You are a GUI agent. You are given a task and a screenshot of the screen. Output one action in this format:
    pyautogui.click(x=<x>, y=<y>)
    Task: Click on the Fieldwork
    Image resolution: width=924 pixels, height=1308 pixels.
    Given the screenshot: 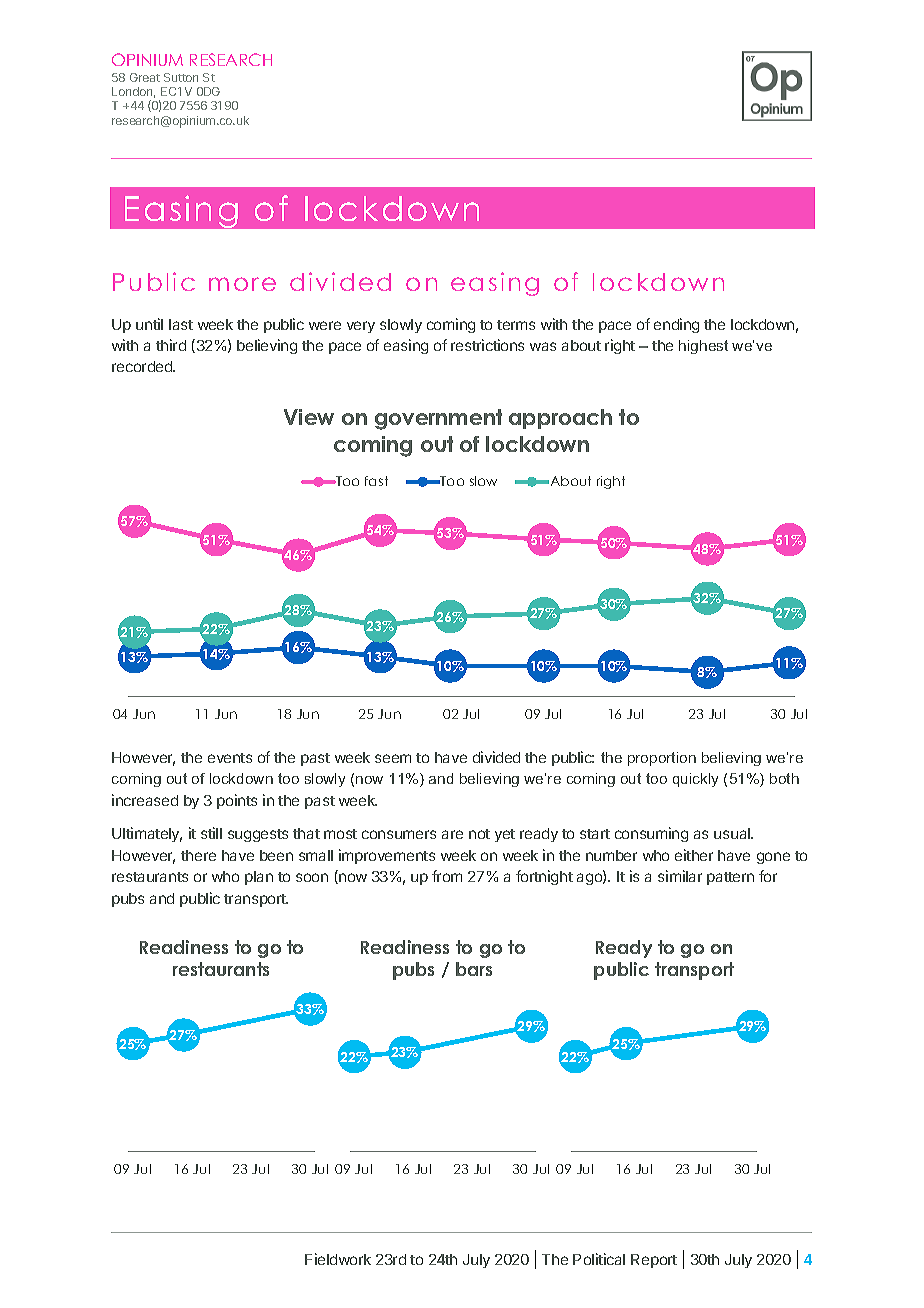 What is the action you would take?
    pyautogui.click(x=338, y=1259)
